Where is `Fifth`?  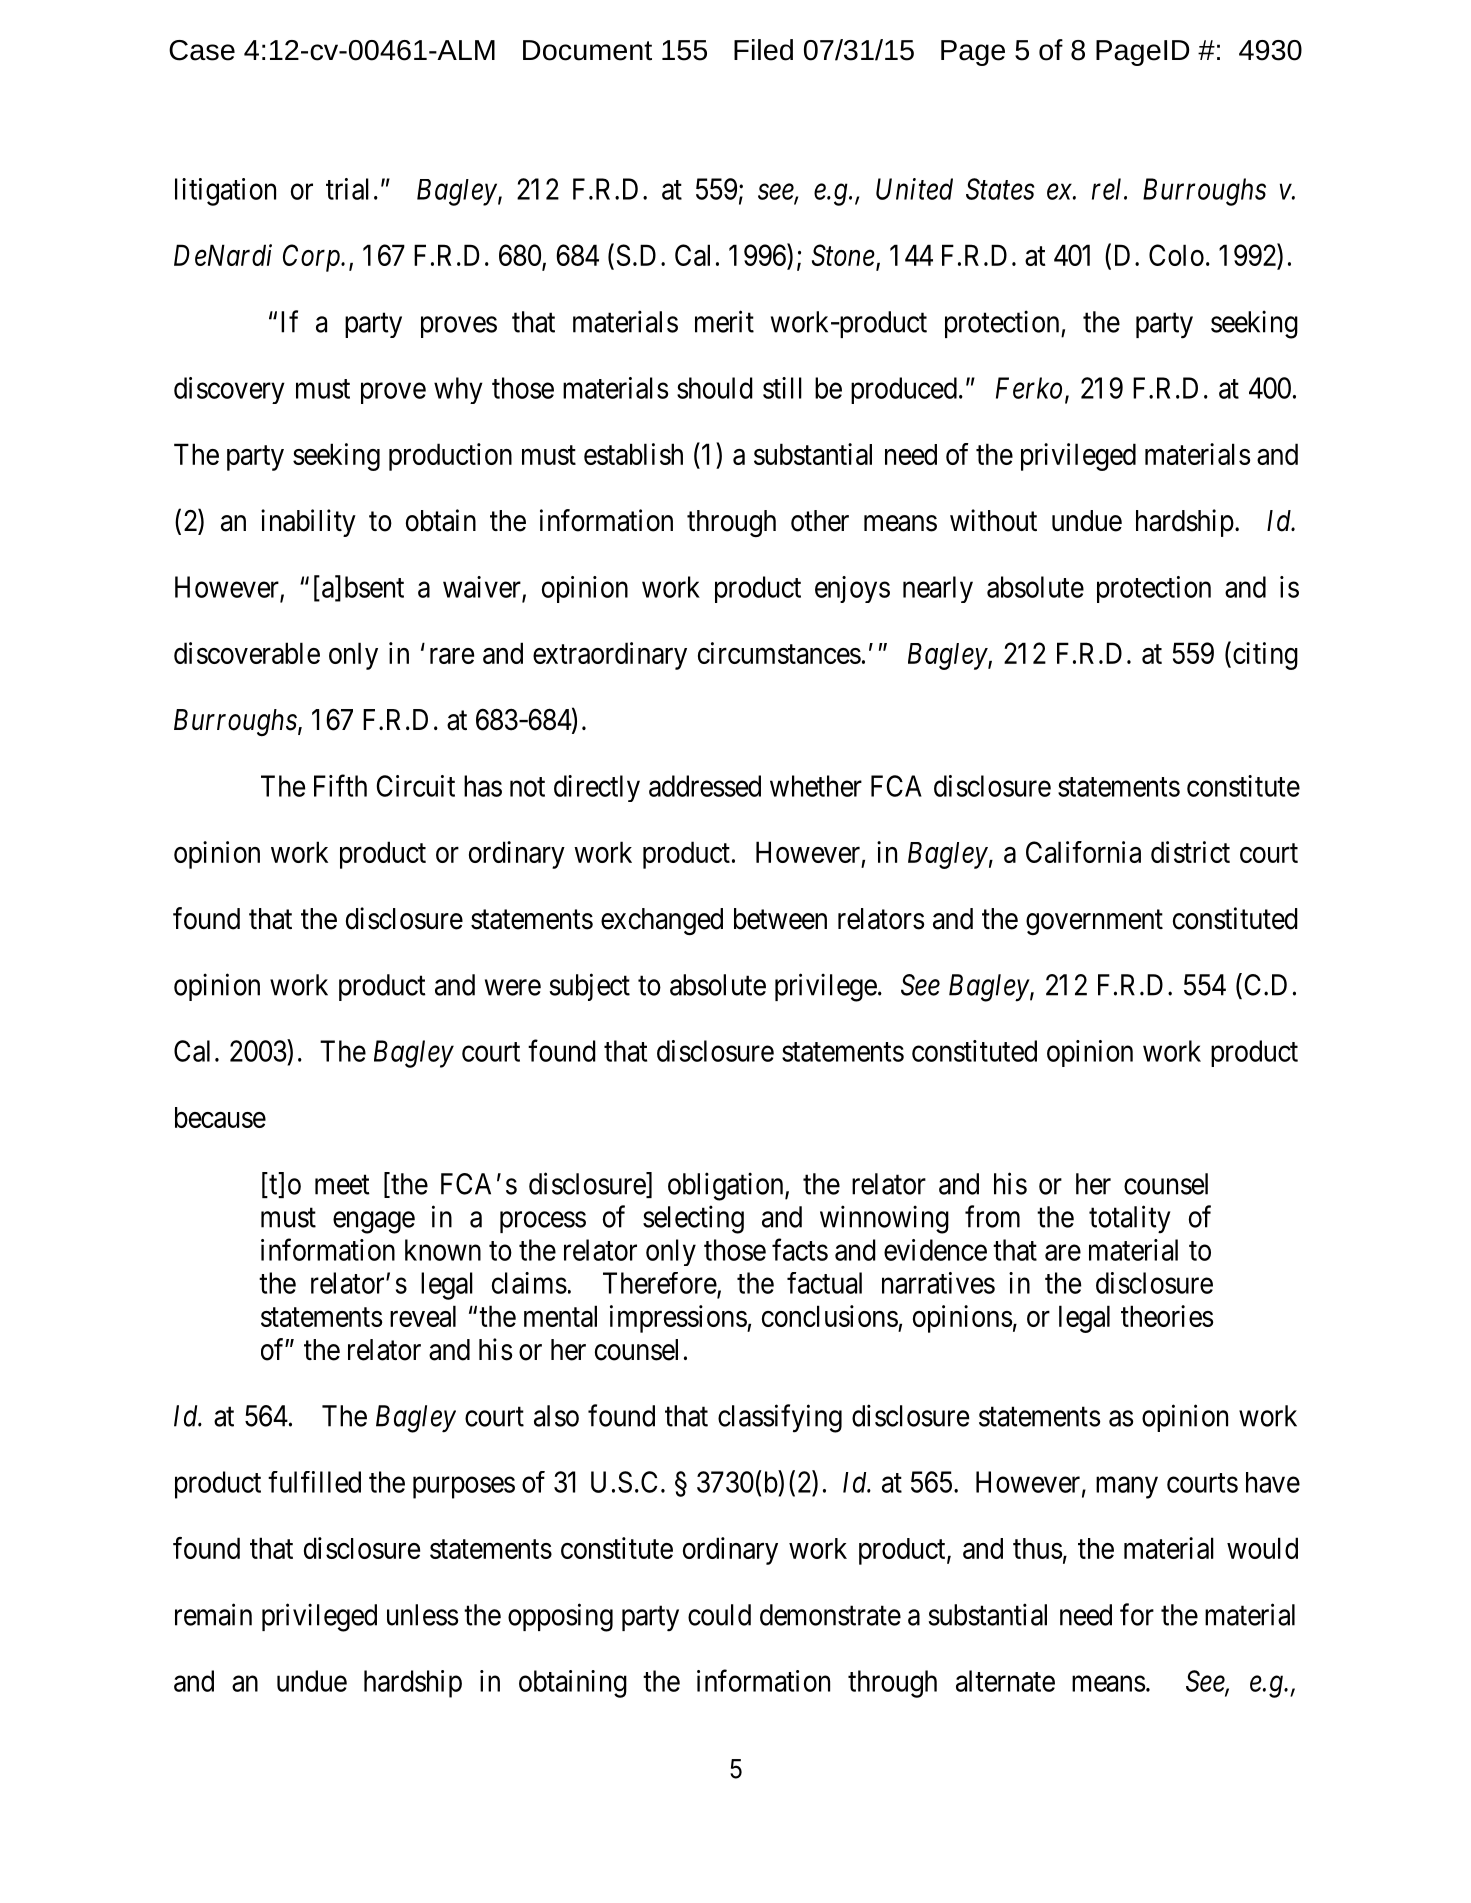
Fifth is located at coordinates (340, 785).
